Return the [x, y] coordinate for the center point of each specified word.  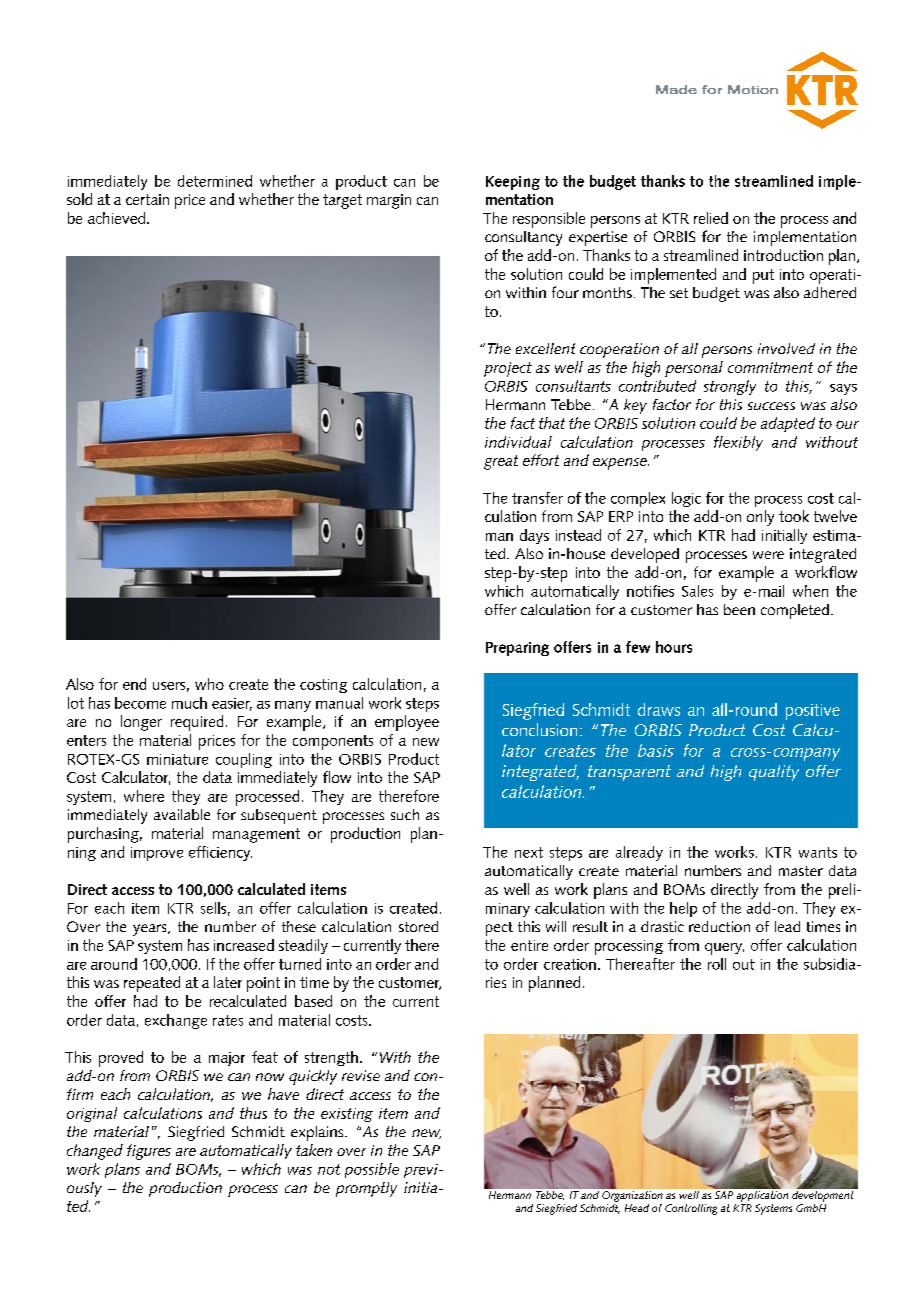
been [739, 609]
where [144, 796]
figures [149, 1152]
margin [389, 201]
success [771, 406]
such [405, 814]
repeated [152, 984]
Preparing [517, 649]
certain [147, 199]
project [508, 369]
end [134, 684]
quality [774, 773]
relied [711, 218]
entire [529, 945]
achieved [116, 218]
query [724, 949]
